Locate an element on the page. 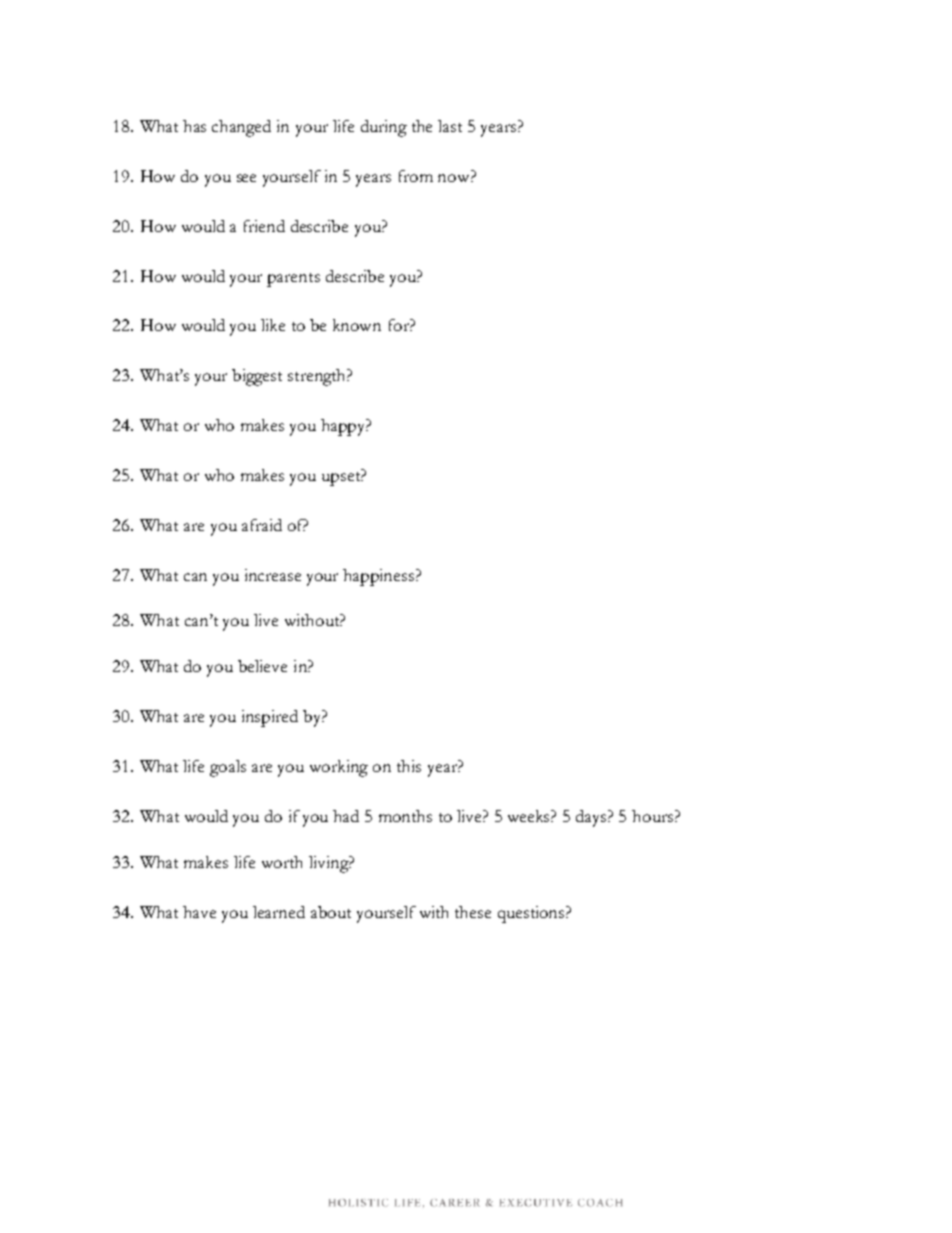 The width and height of the document is (952, 1233). last is located at coordinates (450, 126).
